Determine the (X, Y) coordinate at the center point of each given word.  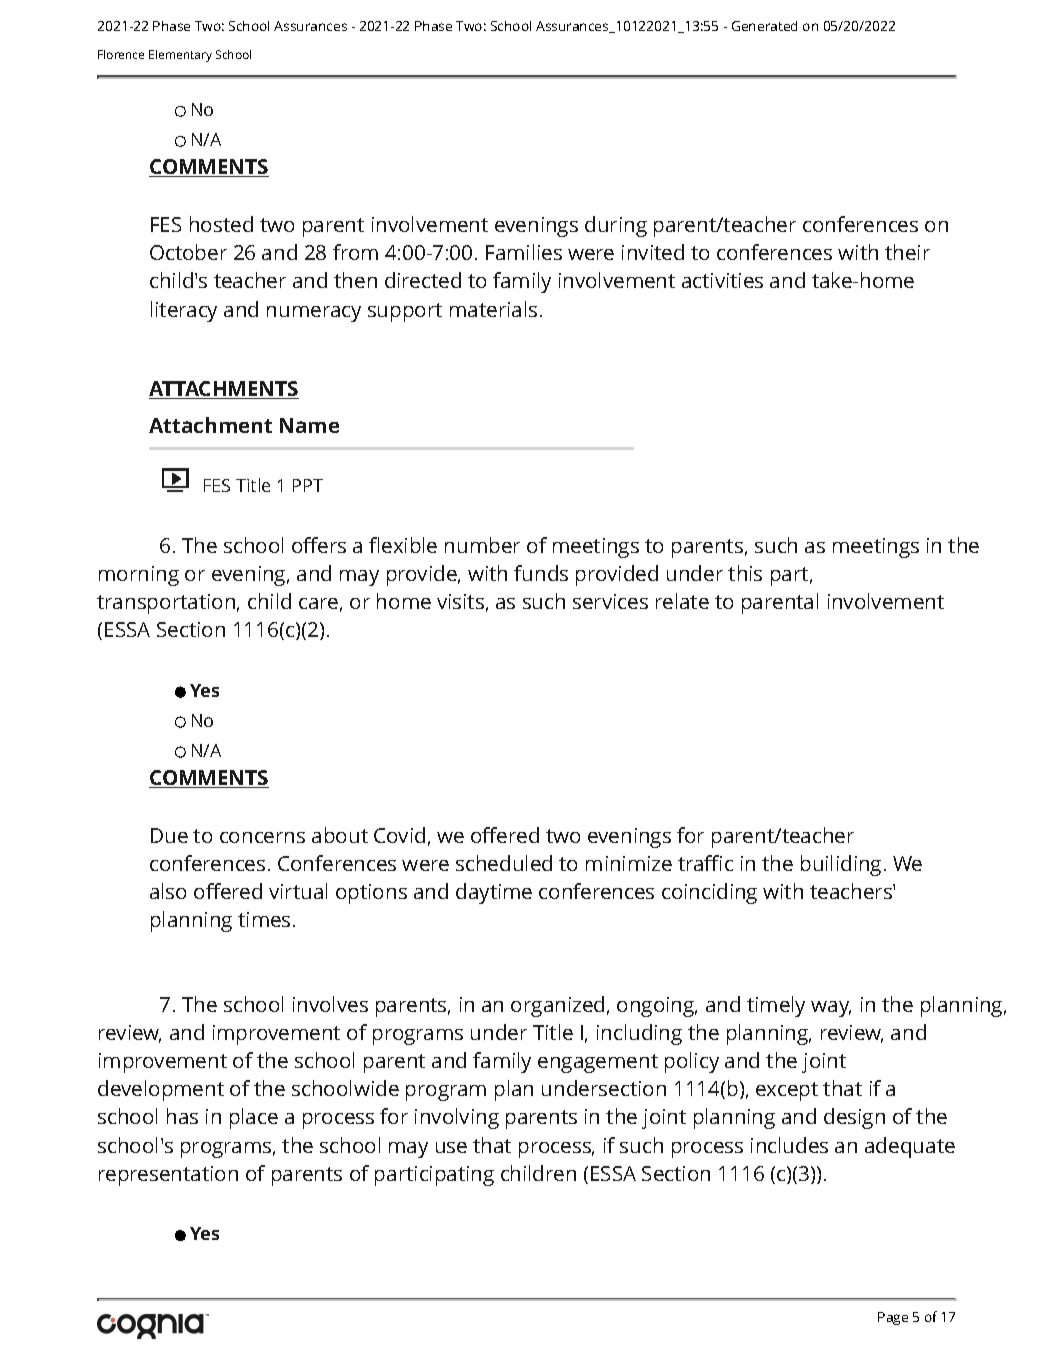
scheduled (504, 863)
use (451, 1147)
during (616, 226)
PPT (308, 485)
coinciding (709, 893)
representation (168, 1176)
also (168, 891)
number (482, 545)
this (745, 573)
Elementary (180, 56)
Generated (764, 26)
